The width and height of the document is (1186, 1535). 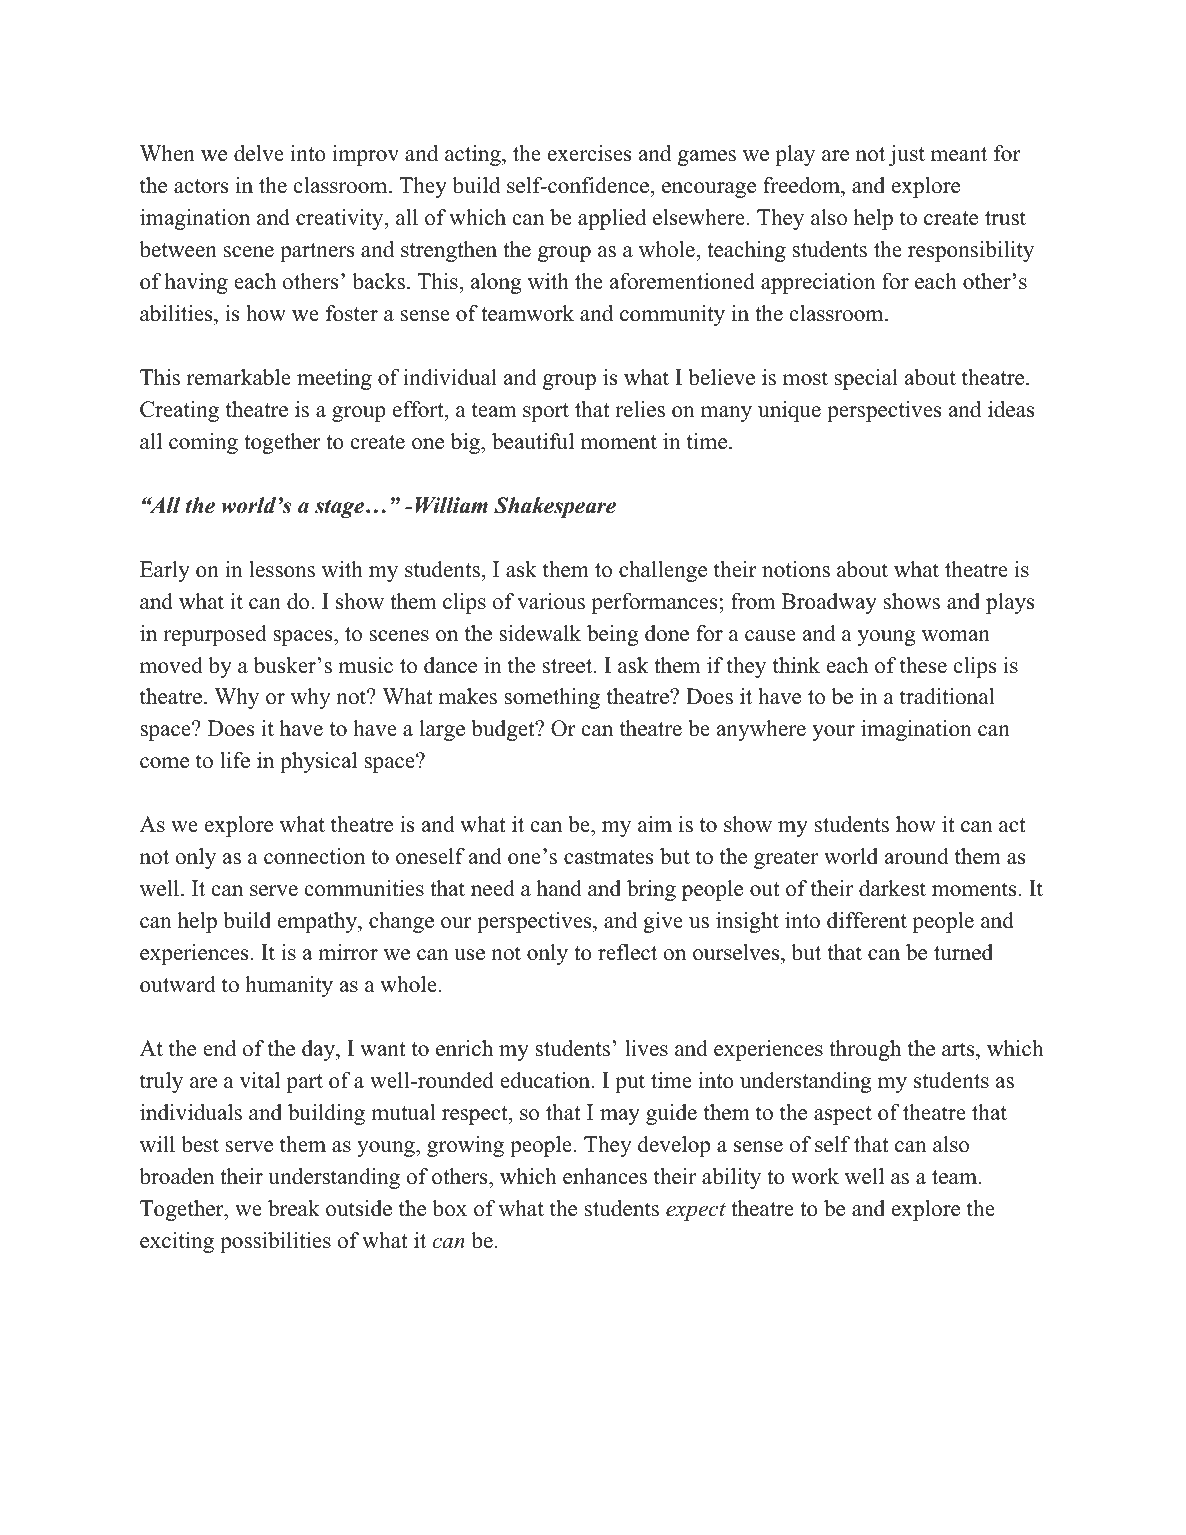 I want to click on delve, so click(x=259, y=153).
